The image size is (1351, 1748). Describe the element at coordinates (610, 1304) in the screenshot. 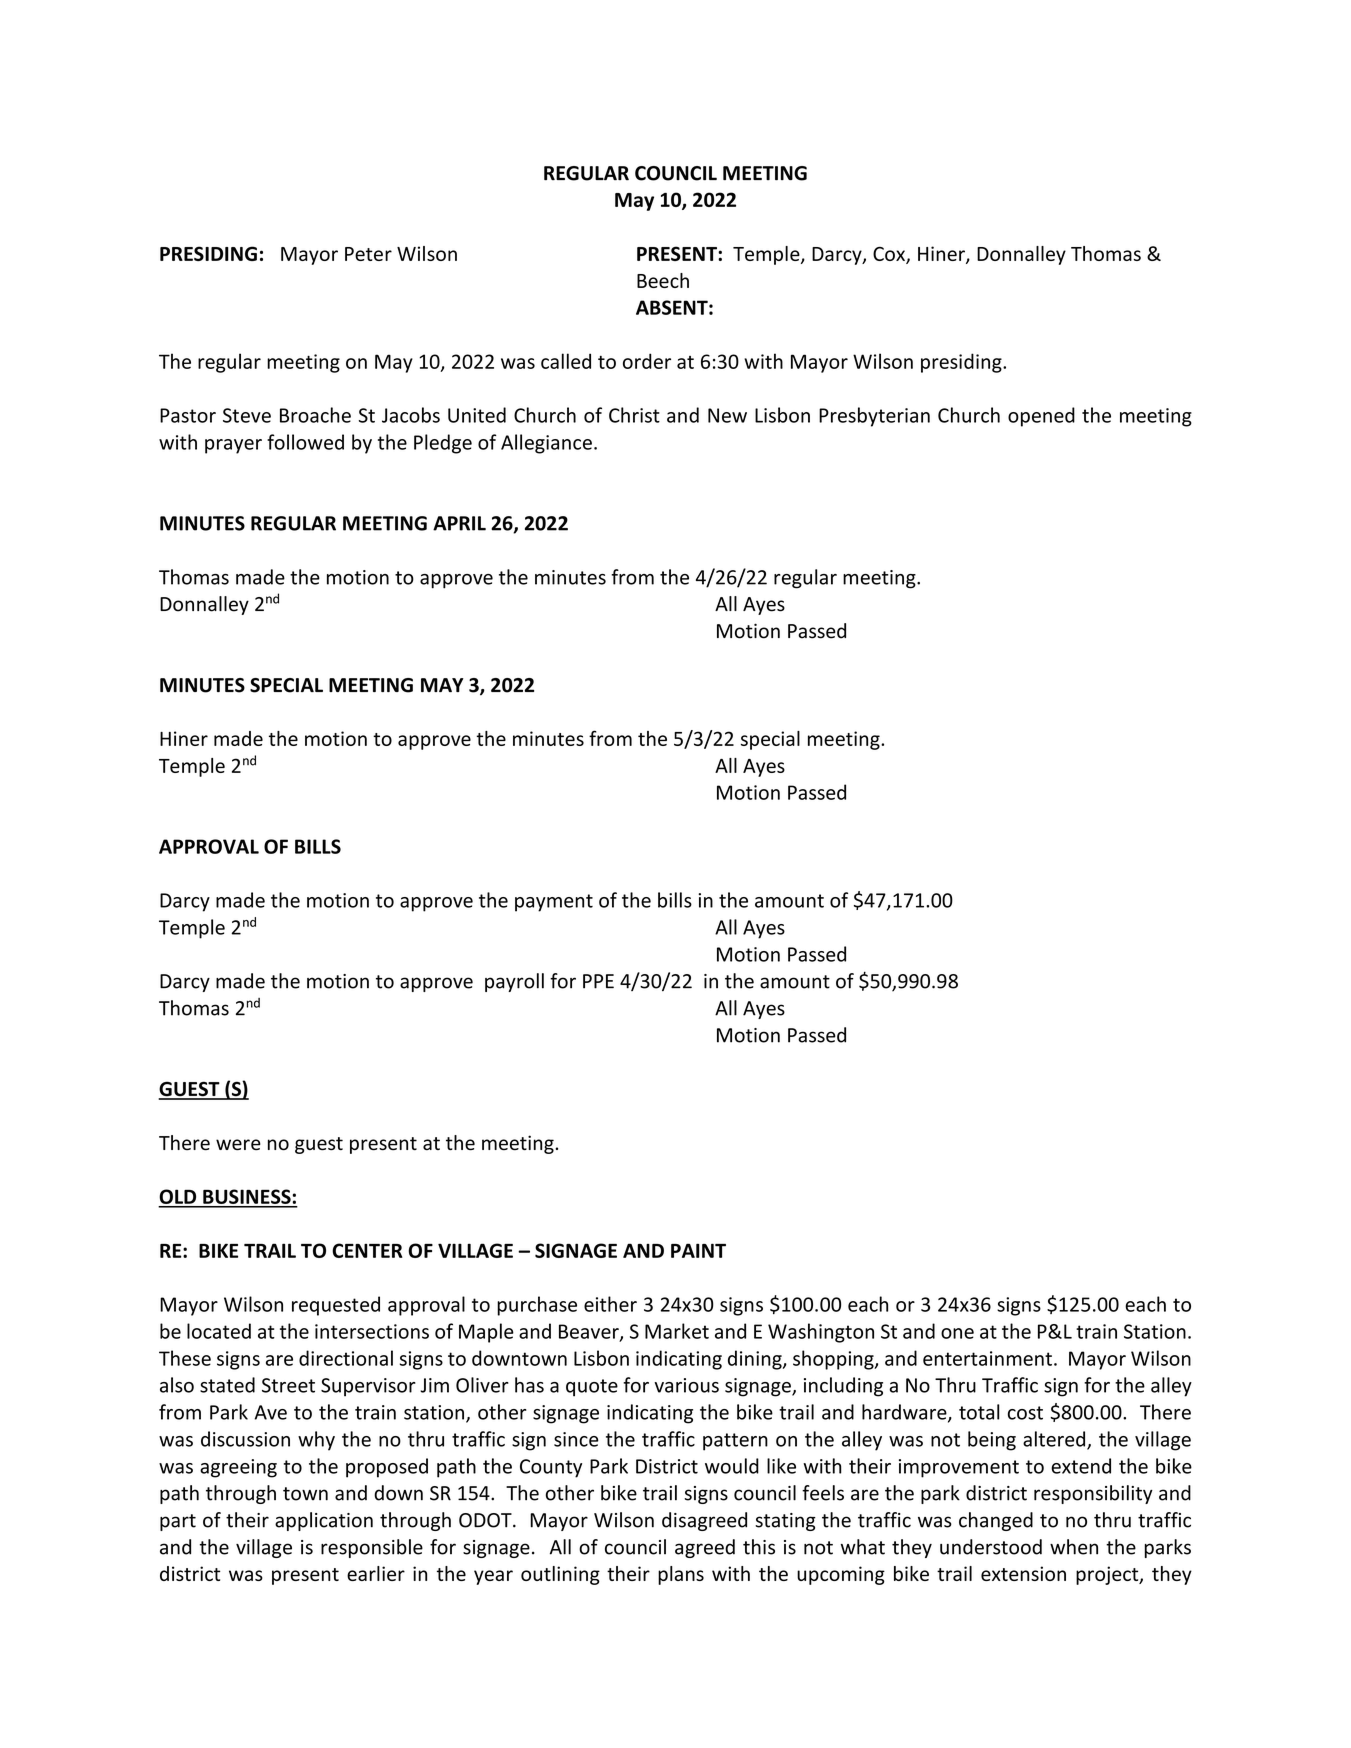

I see `either` at that location.
